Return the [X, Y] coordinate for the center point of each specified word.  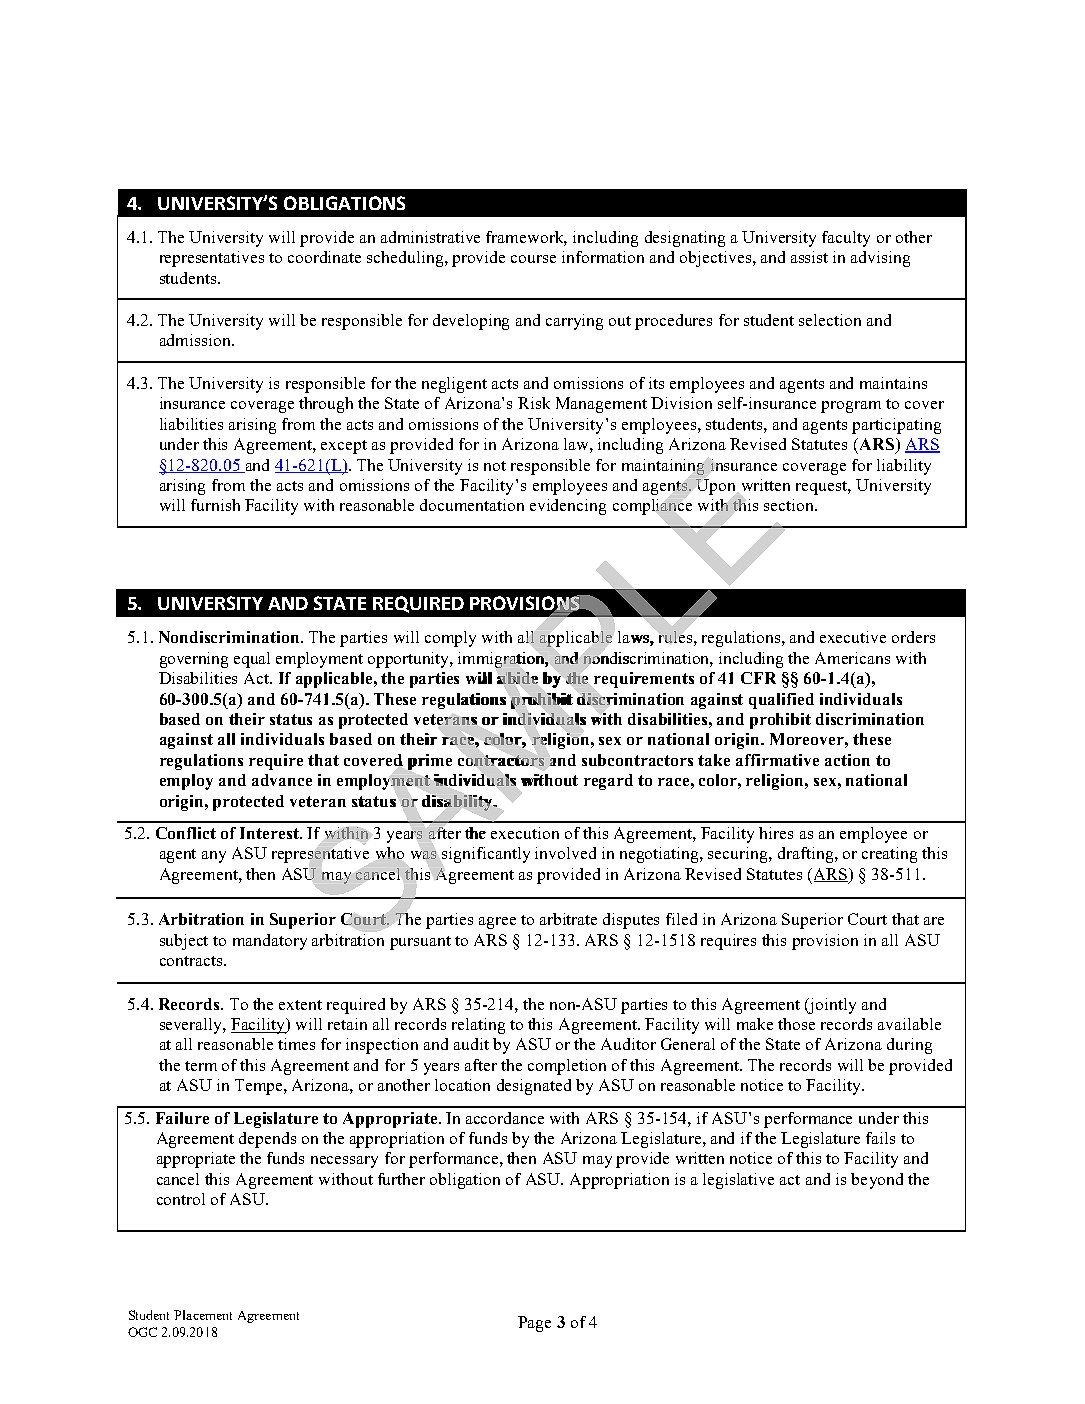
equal [252, 660]
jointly [831, 1006]
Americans [852, 658]
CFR [758, 678]
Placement [203, 1315]
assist [809, 257]
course [533, 259]
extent [300, 1005]
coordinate [324, 257]
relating [478, 1026]
